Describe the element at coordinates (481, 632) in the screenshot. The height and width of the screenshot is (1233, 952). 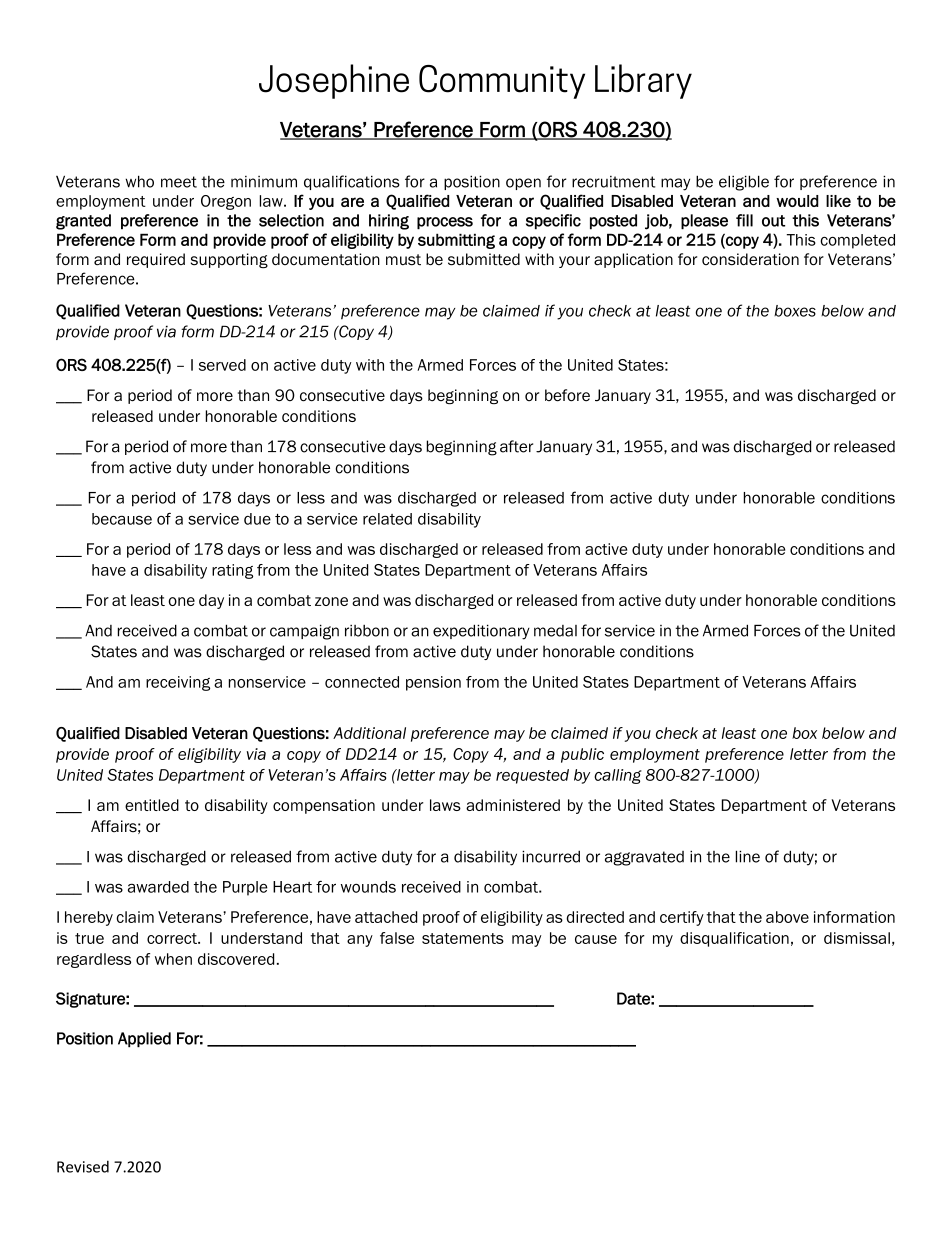
I see `expeditionary` at that location.
